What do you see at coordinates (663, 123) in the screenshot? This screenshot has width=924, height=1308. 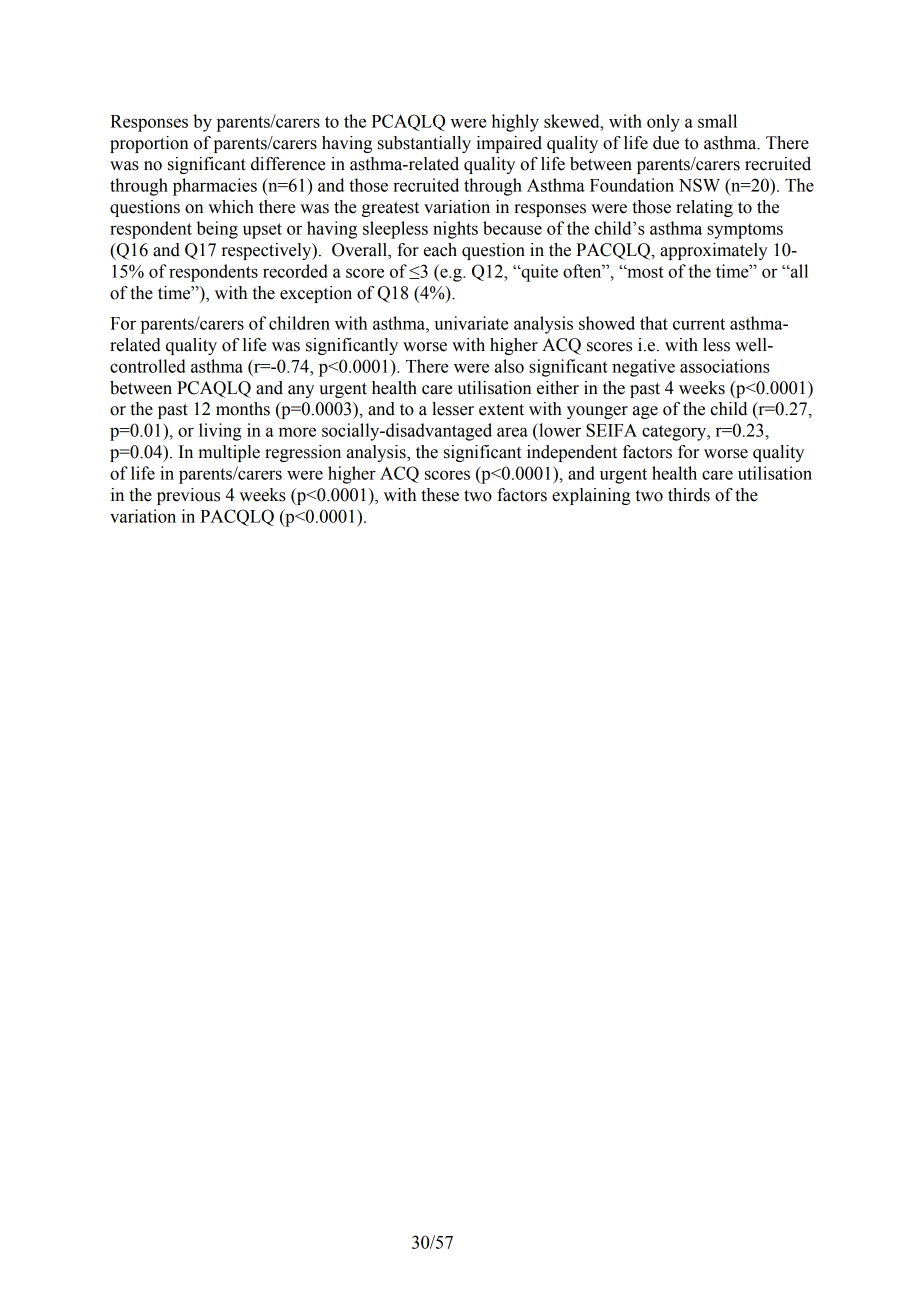 I see `only` at bounding box center [663, 123].
